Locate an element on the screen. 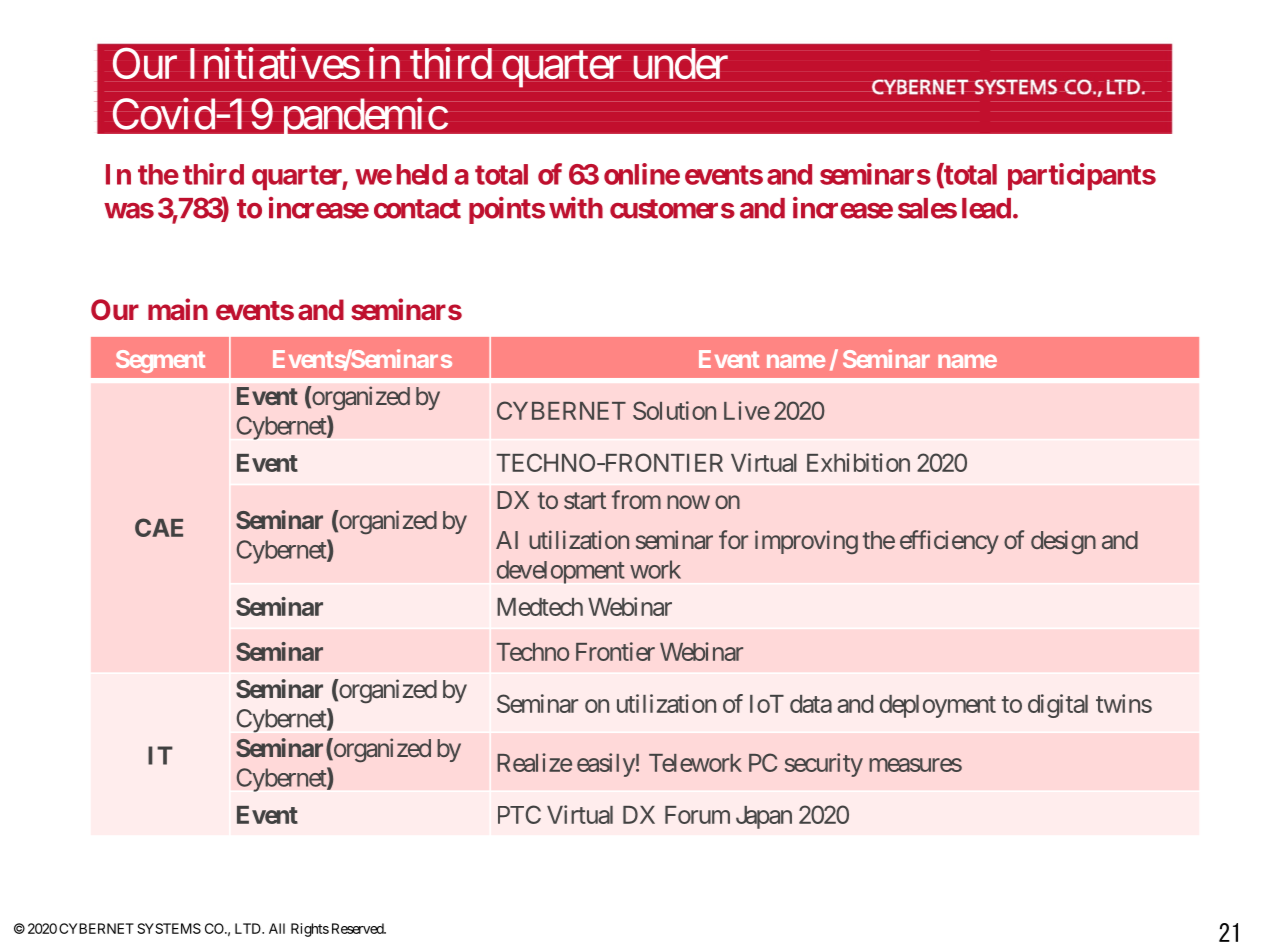 The height and width of the screenshot is (952, 1270). CAE is located at coordinates (159, 527).
